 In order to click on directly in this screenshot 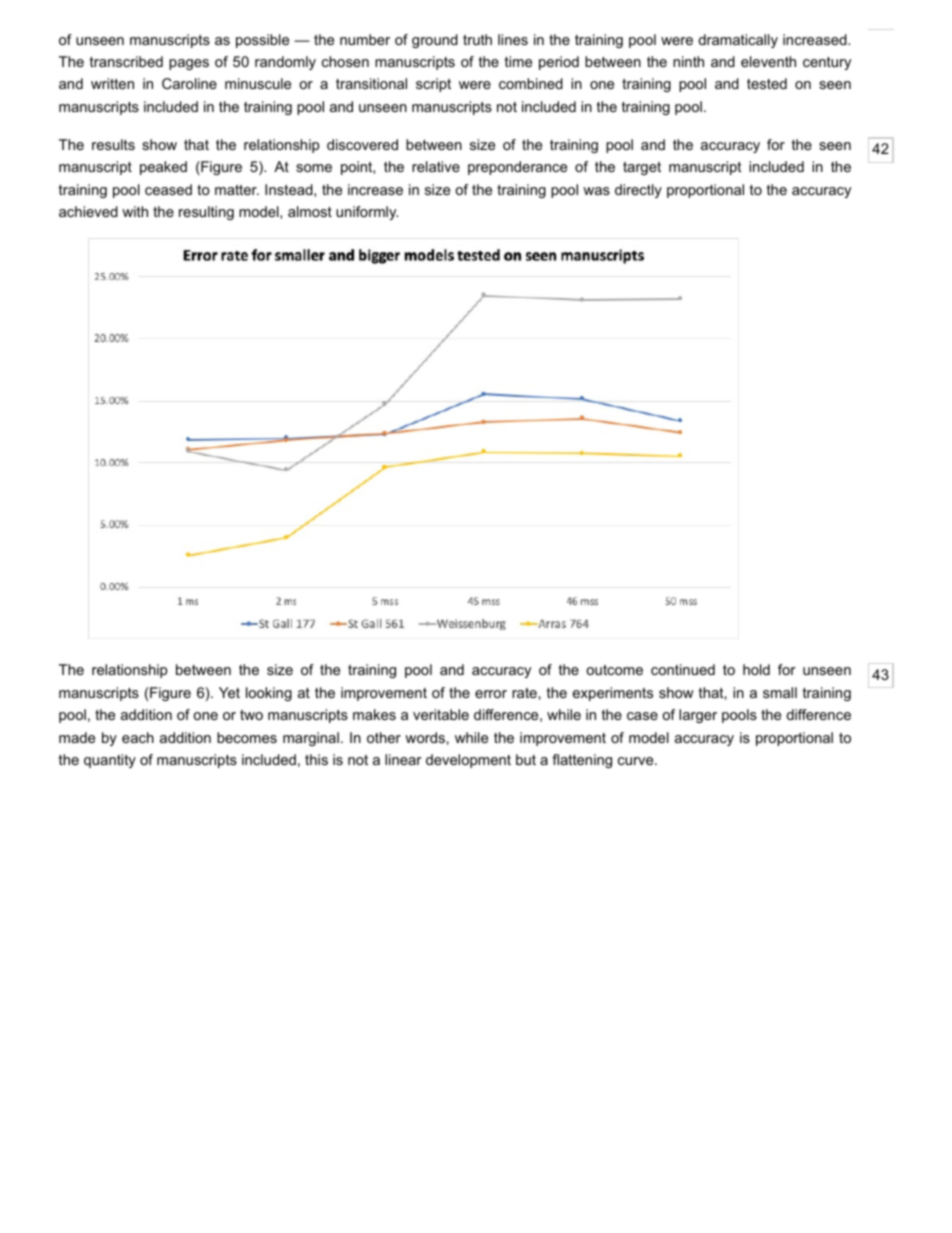, I will do `click(638, 191)`.
